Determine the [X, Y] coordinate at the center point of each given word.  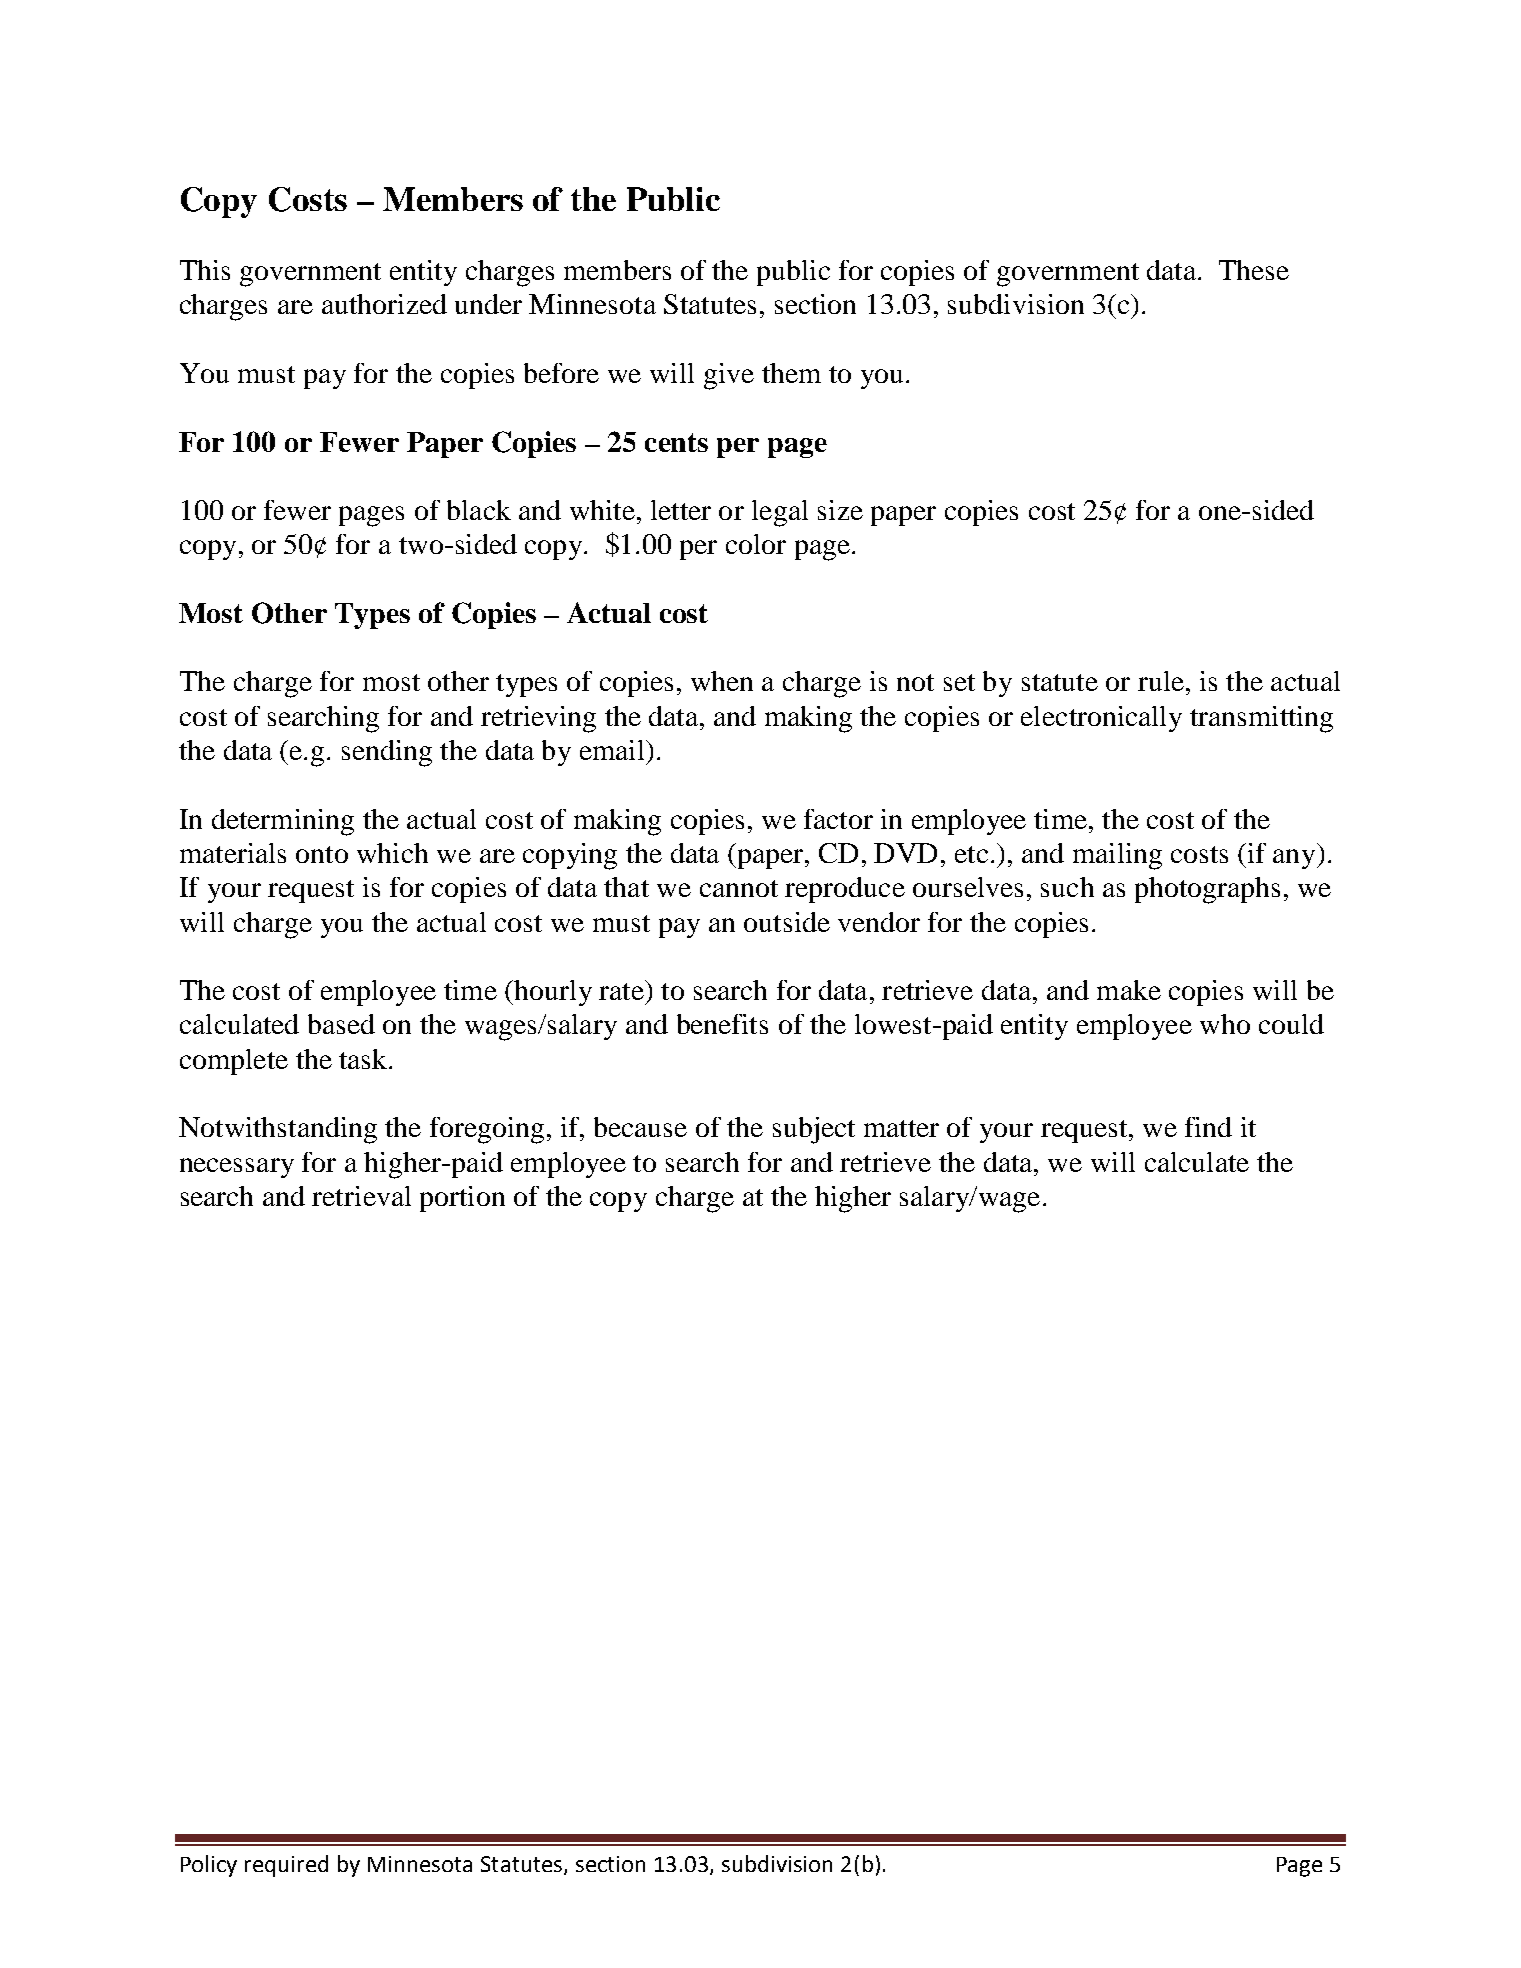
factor [838, 819]
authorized [384, 304]
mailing [1117, 856]
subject [814, 1130]
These [1254, 270]
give [729, 376]
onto [322, 854]
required [286, 1866]
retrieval [361, 1196]
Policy [209, 1866]
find [1208, 1127]
